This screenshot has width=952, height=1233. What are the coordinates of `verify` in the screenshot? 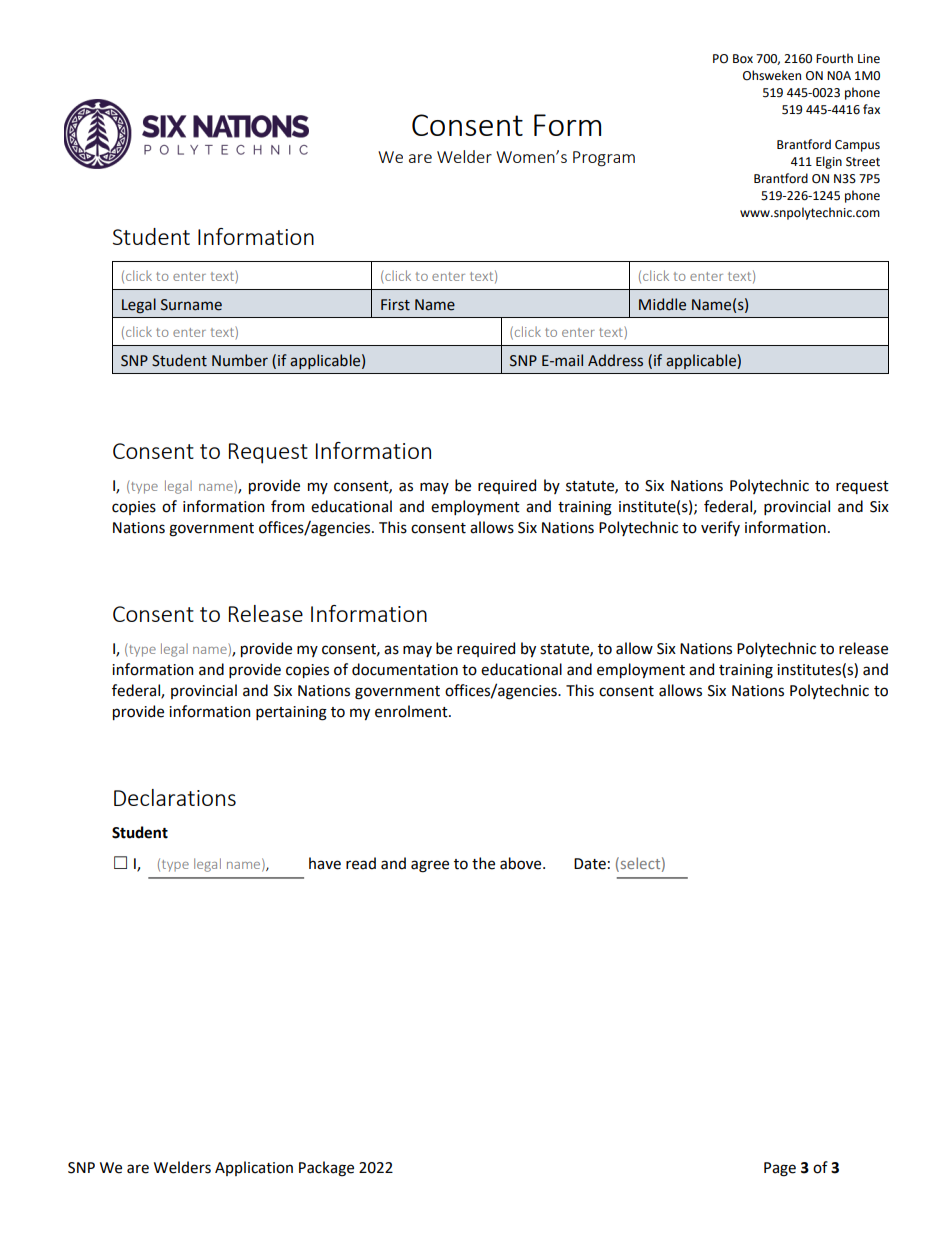 It's located at (720, 528).
